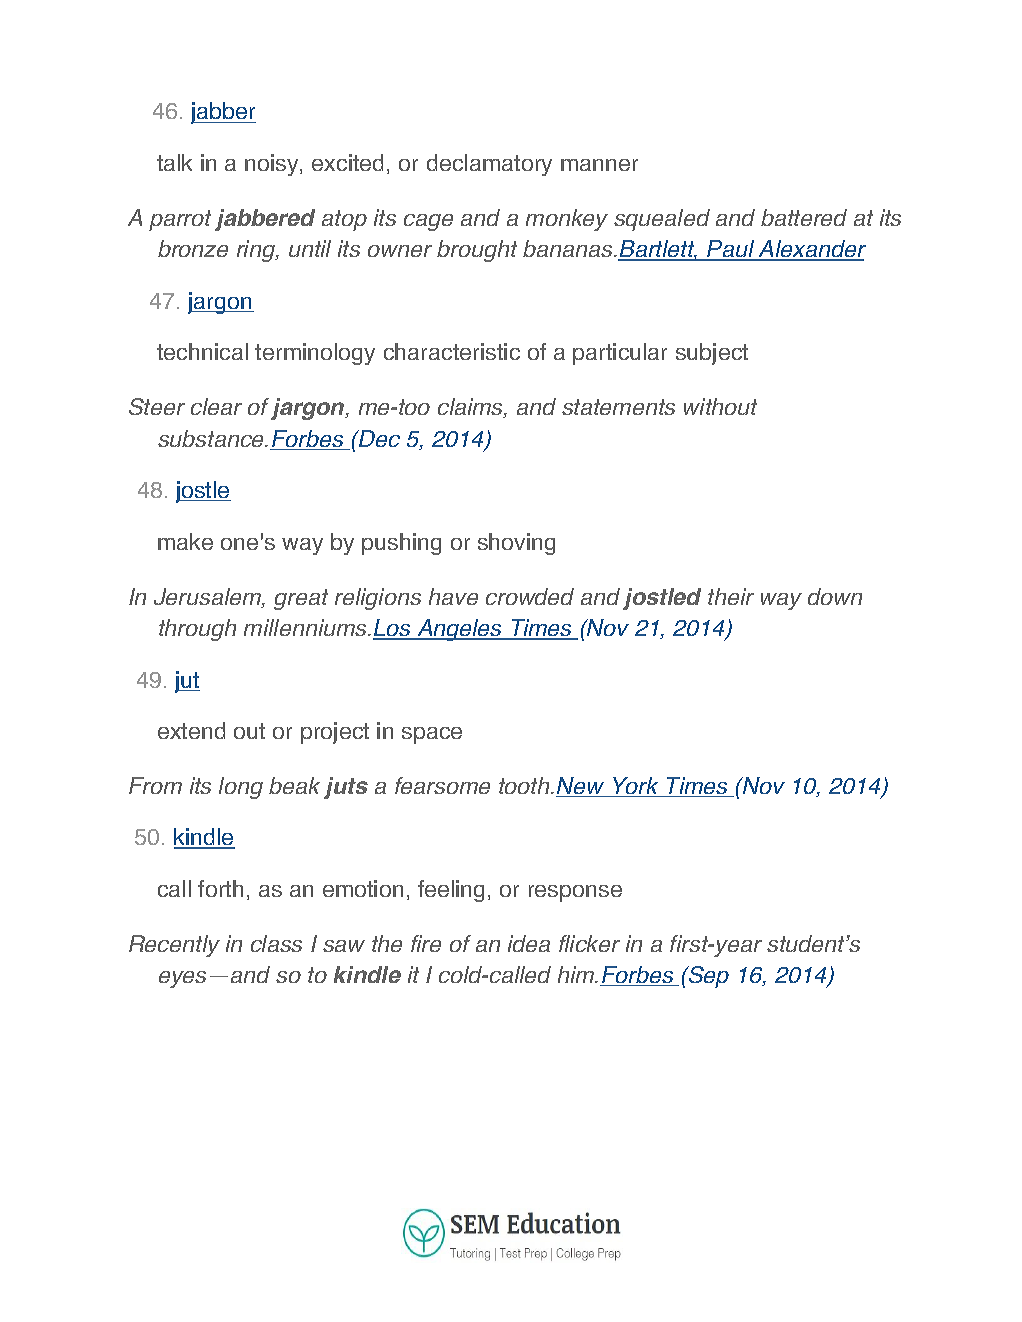 The height and width of the document is (1322, 1022). Describe the element at coordinates (720, 406) in the document. I see `without` at that location.
